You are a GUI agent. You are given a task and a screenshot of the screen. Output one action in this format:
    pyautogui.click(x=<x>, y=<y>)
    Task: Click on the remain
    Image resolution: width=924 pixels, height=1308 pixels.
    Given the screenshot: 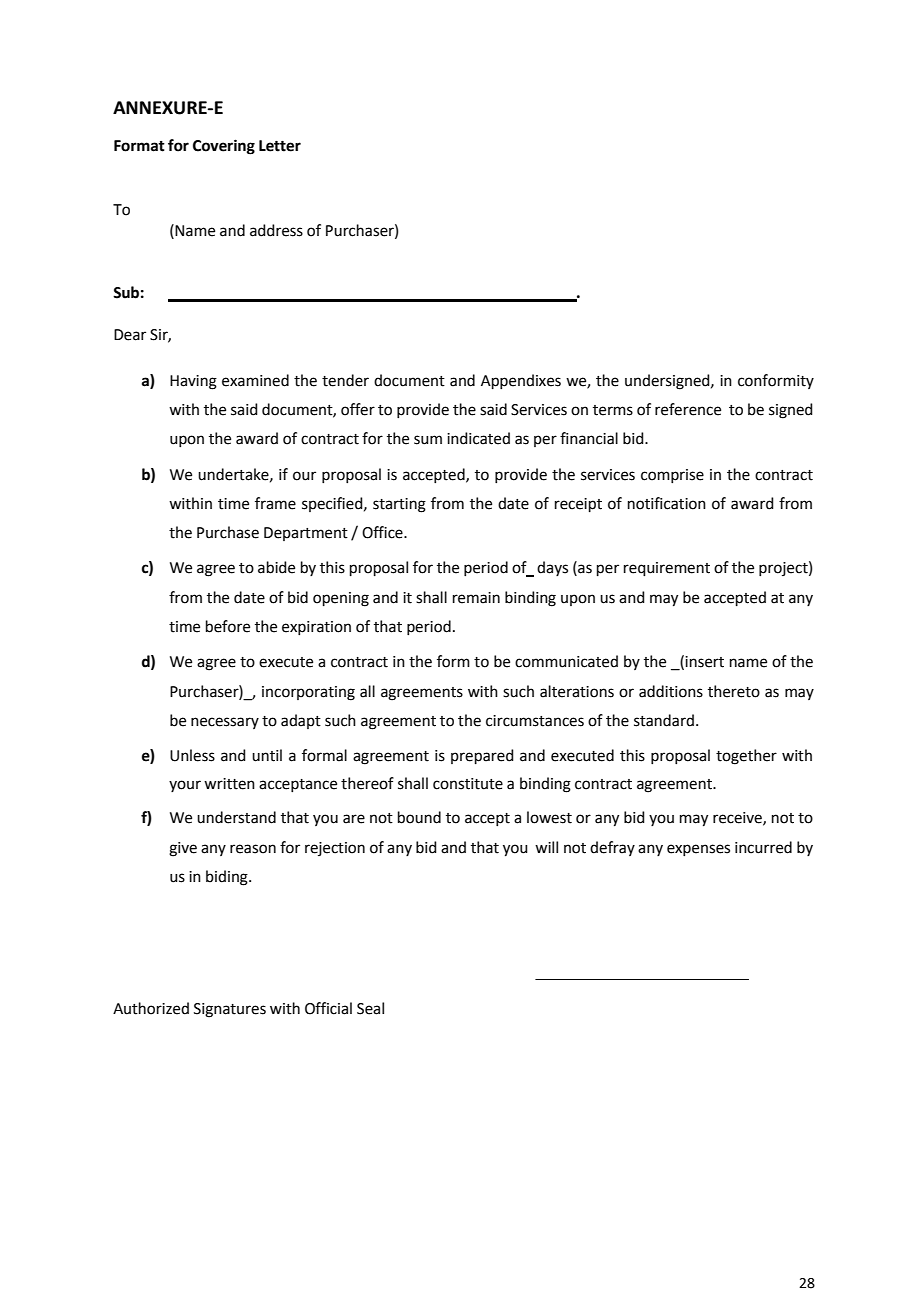 What is the action you would take?
    pyautogui.click(x=476, y=598)
